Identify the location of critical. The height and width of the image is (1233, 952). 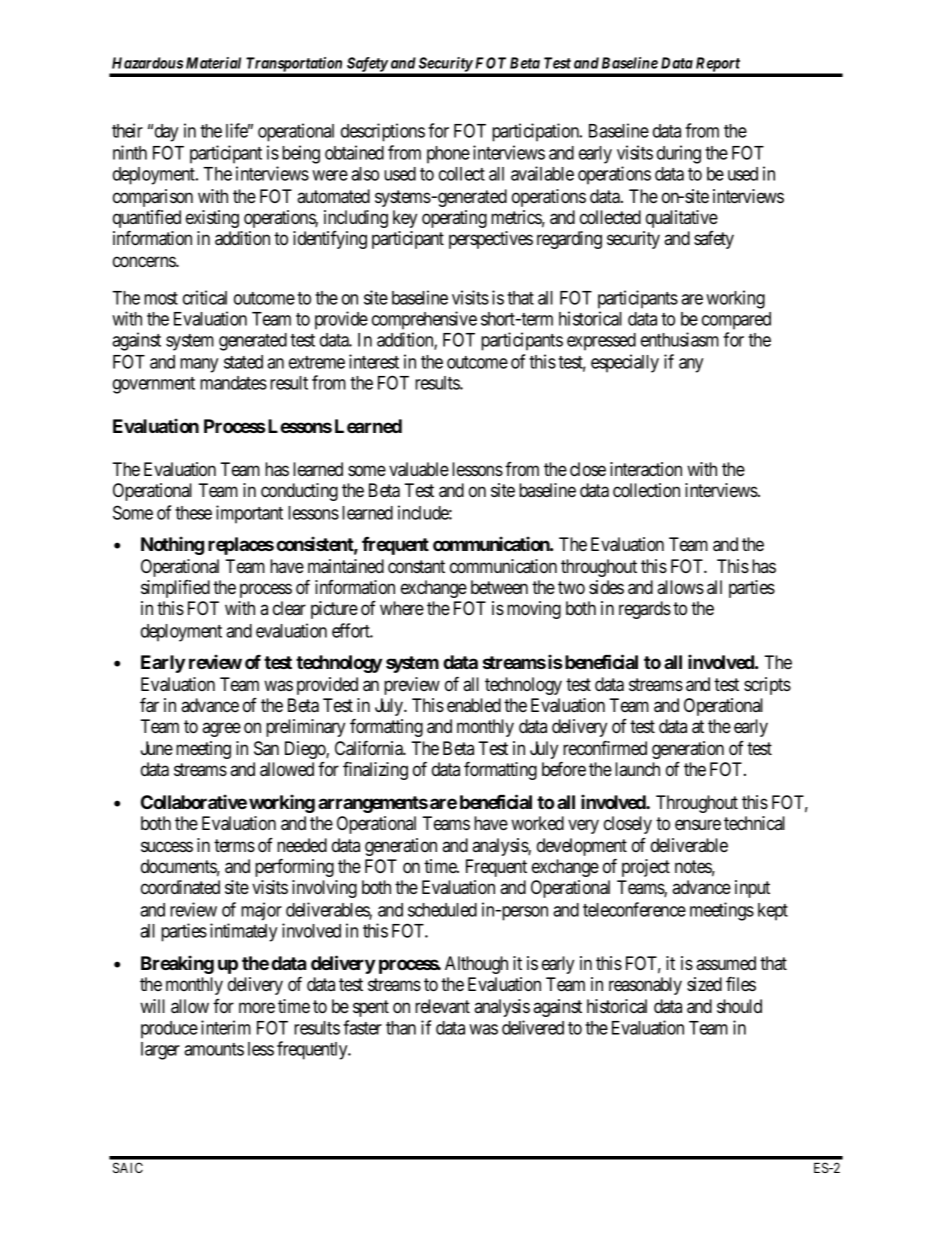
(205, 297).
